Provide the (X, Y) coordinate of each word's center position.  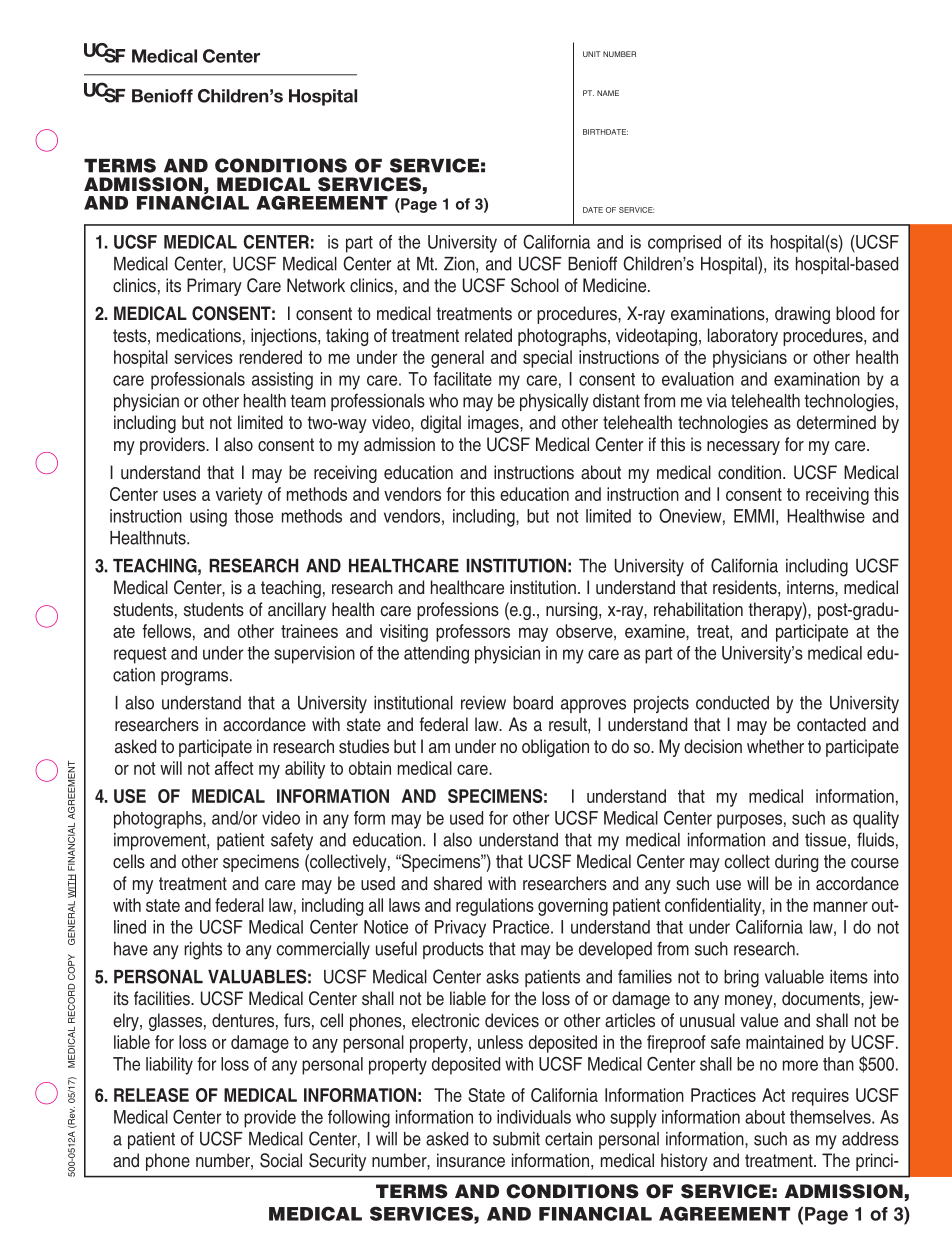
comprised (684, 244)
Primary (214, 287)
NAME (608, 93)
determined (836, 422)
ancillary (297, 611)
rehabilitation (698, 609)
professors (473, 633)
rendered (270, 357)
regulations (495, 907)
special (547, 359)
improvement (161, 841)
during (796, 863)
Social (281, 1160)
